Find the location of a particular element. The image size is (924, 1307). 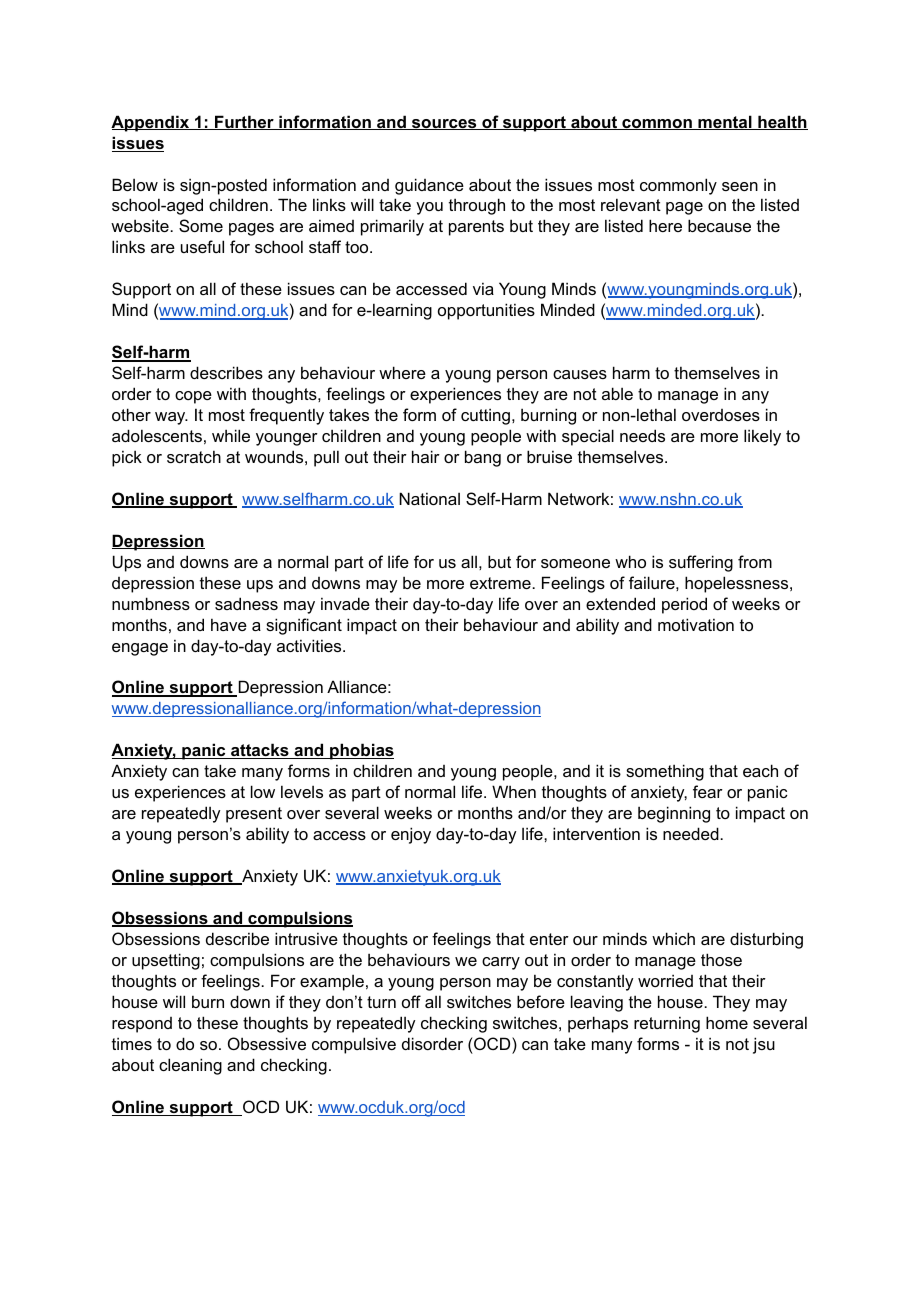

fear is located at coordinates (708, 791).
